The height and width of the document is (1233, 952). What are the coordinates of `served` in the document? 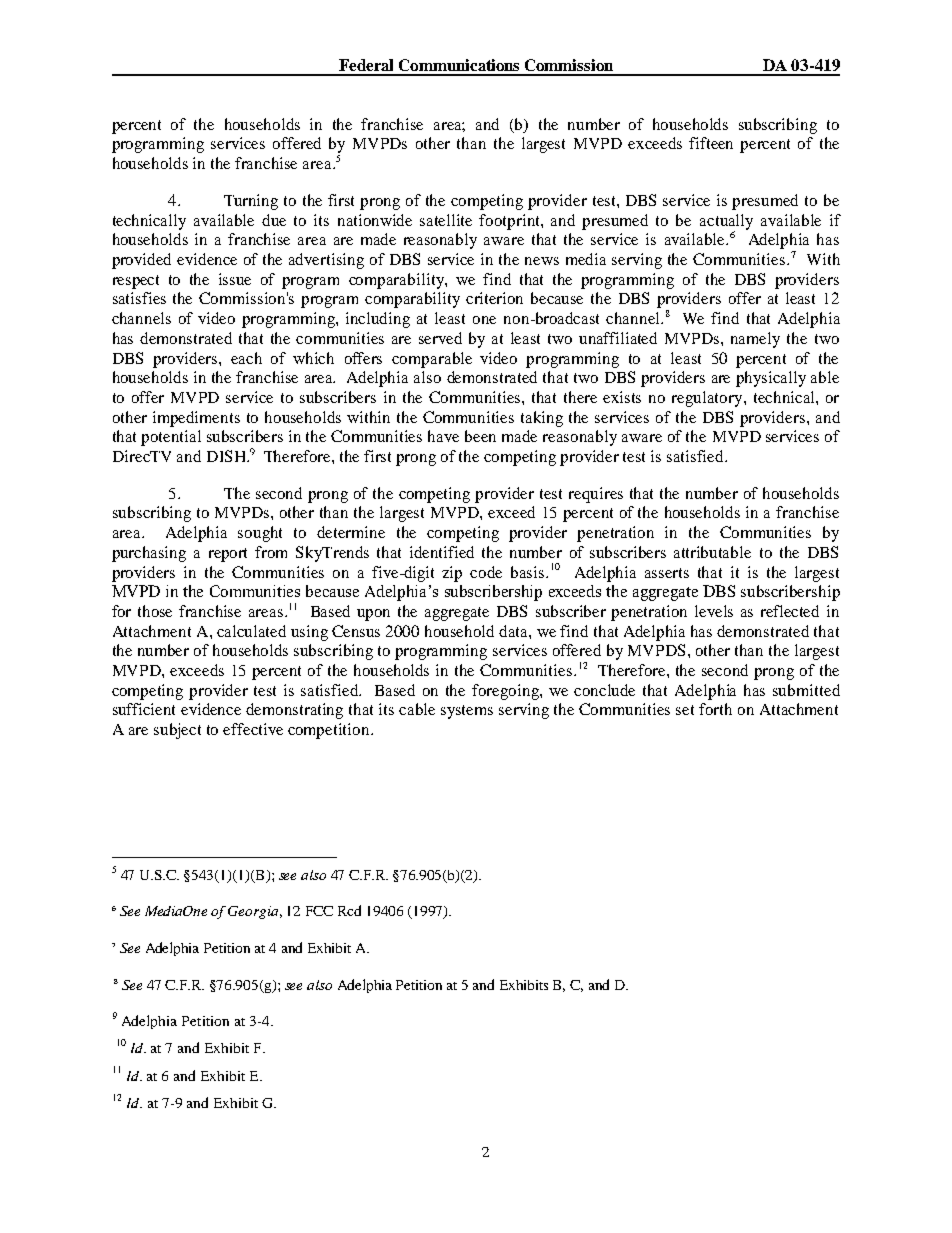 It's located at (440, 338).
